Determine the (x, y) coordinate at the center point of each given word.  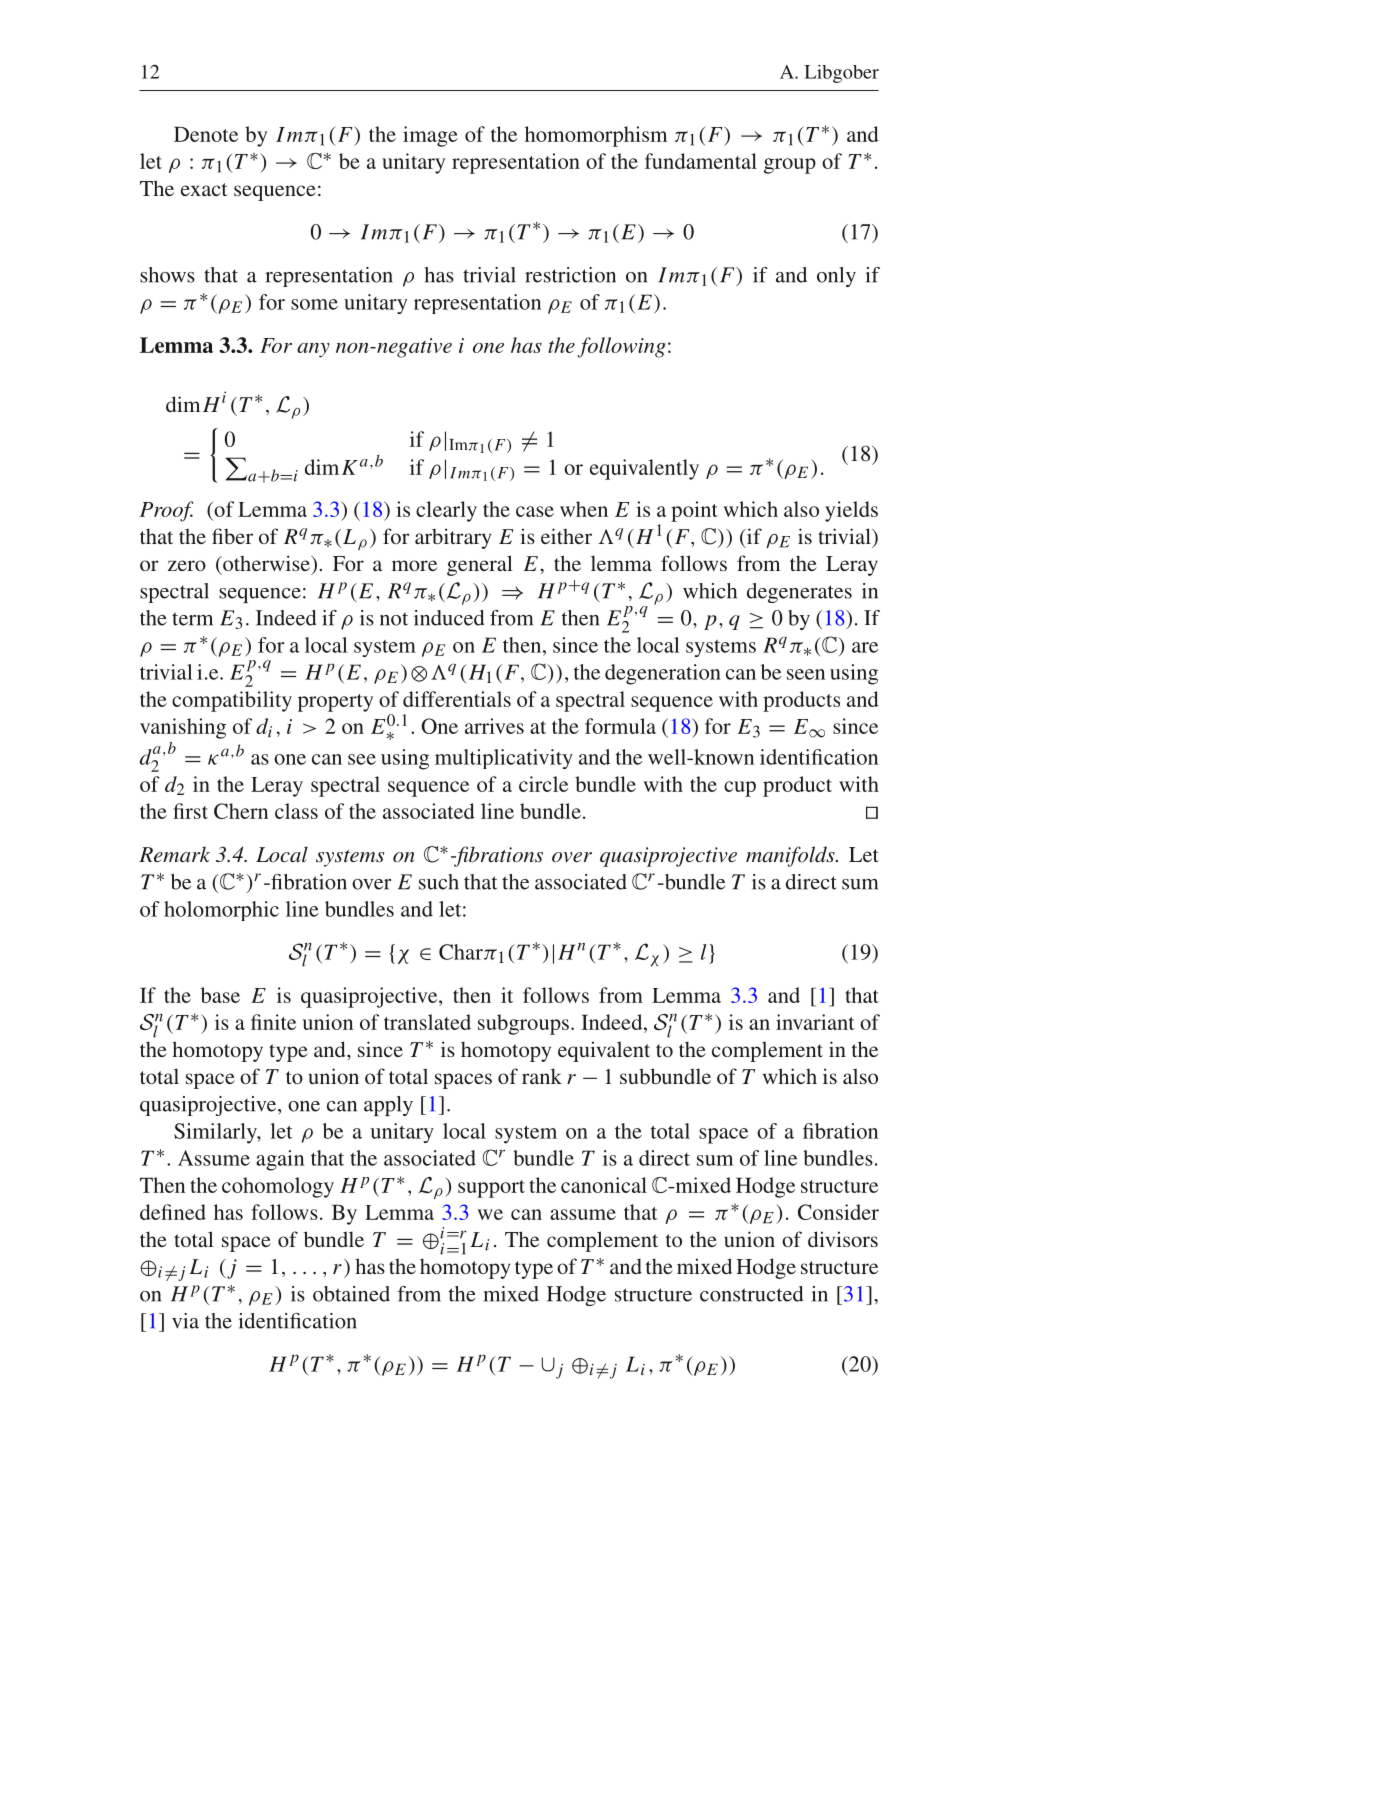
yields (851, 511)
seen (806, 674)
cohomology (278, 1187)
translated (427, 1022)
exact (204, 189)
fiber (232, 536)
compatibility (232, 701)
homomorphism (596, 136)
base (220, 995)
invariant (815, 1022)
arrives (494, 726)
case (535, 511)
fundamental (701, 161)
